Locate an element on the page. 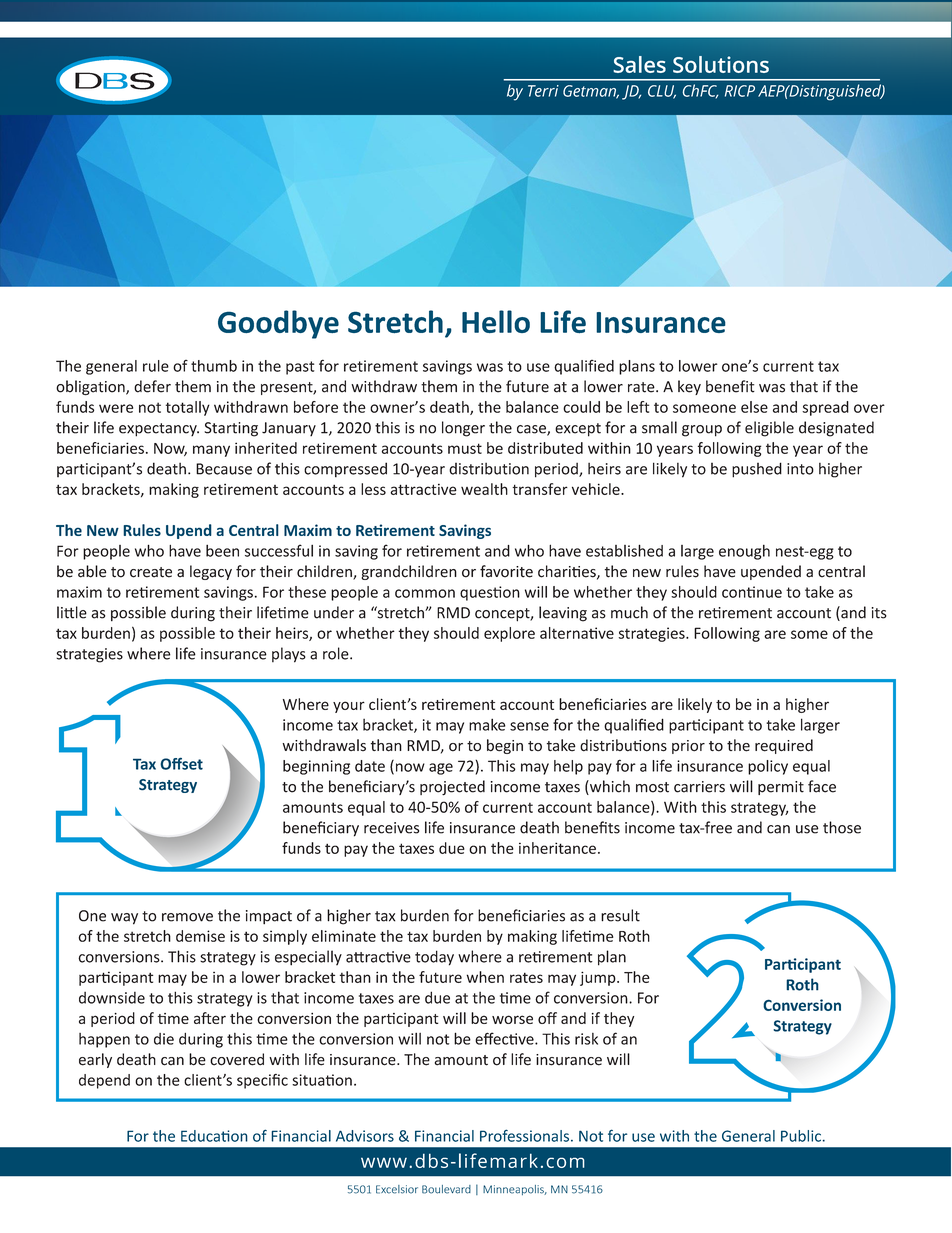 This image has width=952, height=1233. Education is located at coordinates (214, 1136).
